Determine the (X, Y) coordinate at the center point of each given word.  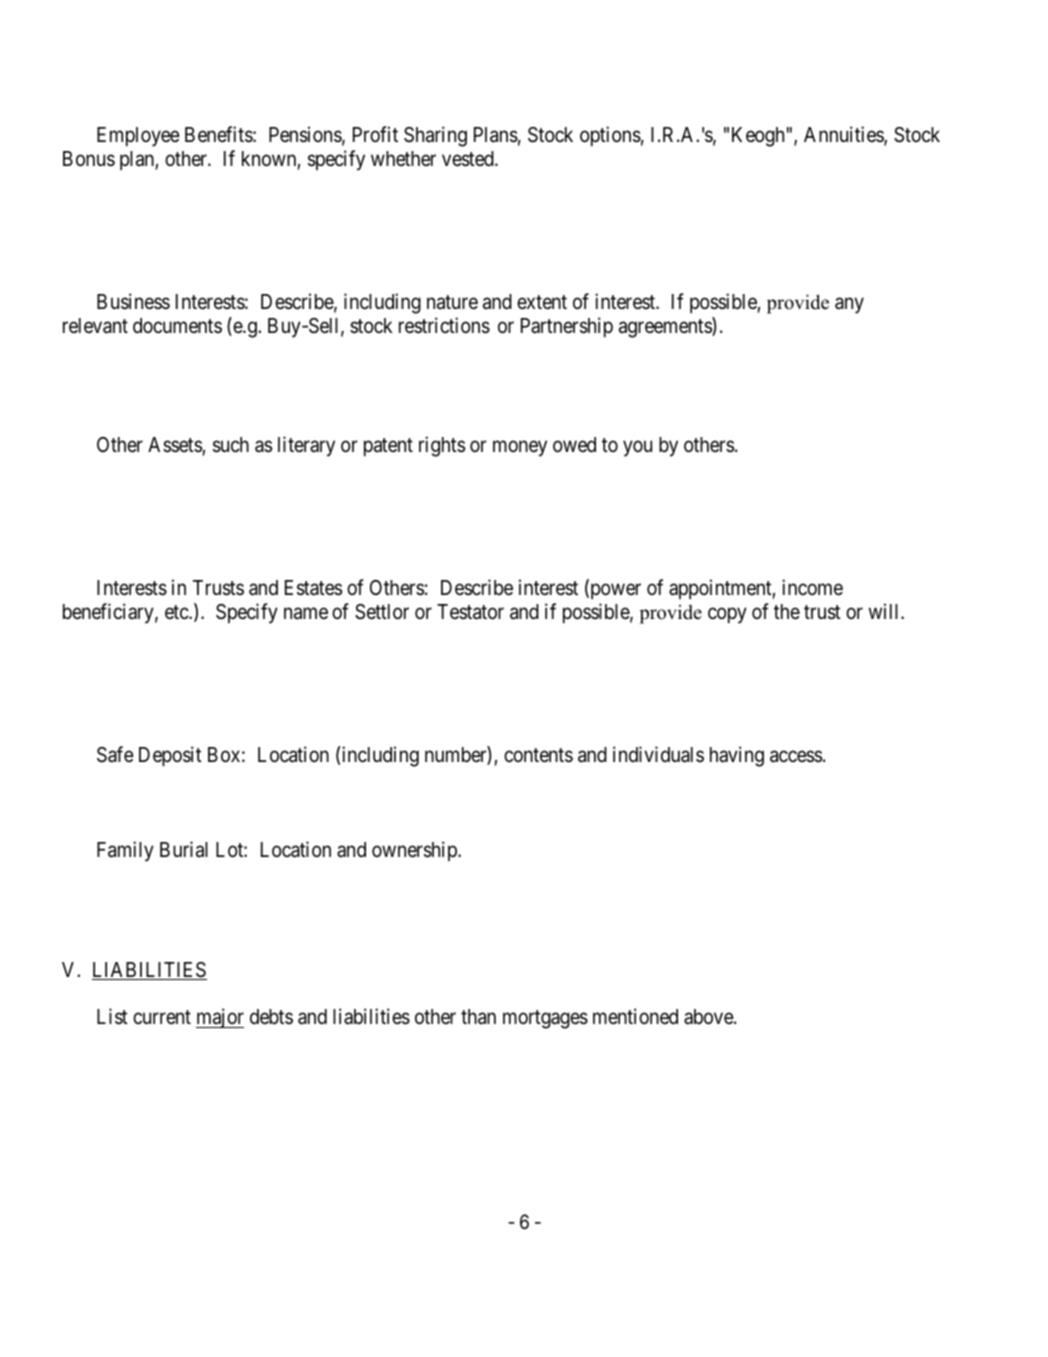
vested (469, 159)
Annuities (844, 135)
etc (177, 612)
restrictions (444, 325)
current (162, 1017)
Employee (138, 137)
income (812, 587)
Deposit (170, 756)
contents (538, 755)
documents (177, 326)
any (849, 305)
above (709, 1017)
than (478, 1017)
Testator (470, 612)
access (796, 757)
